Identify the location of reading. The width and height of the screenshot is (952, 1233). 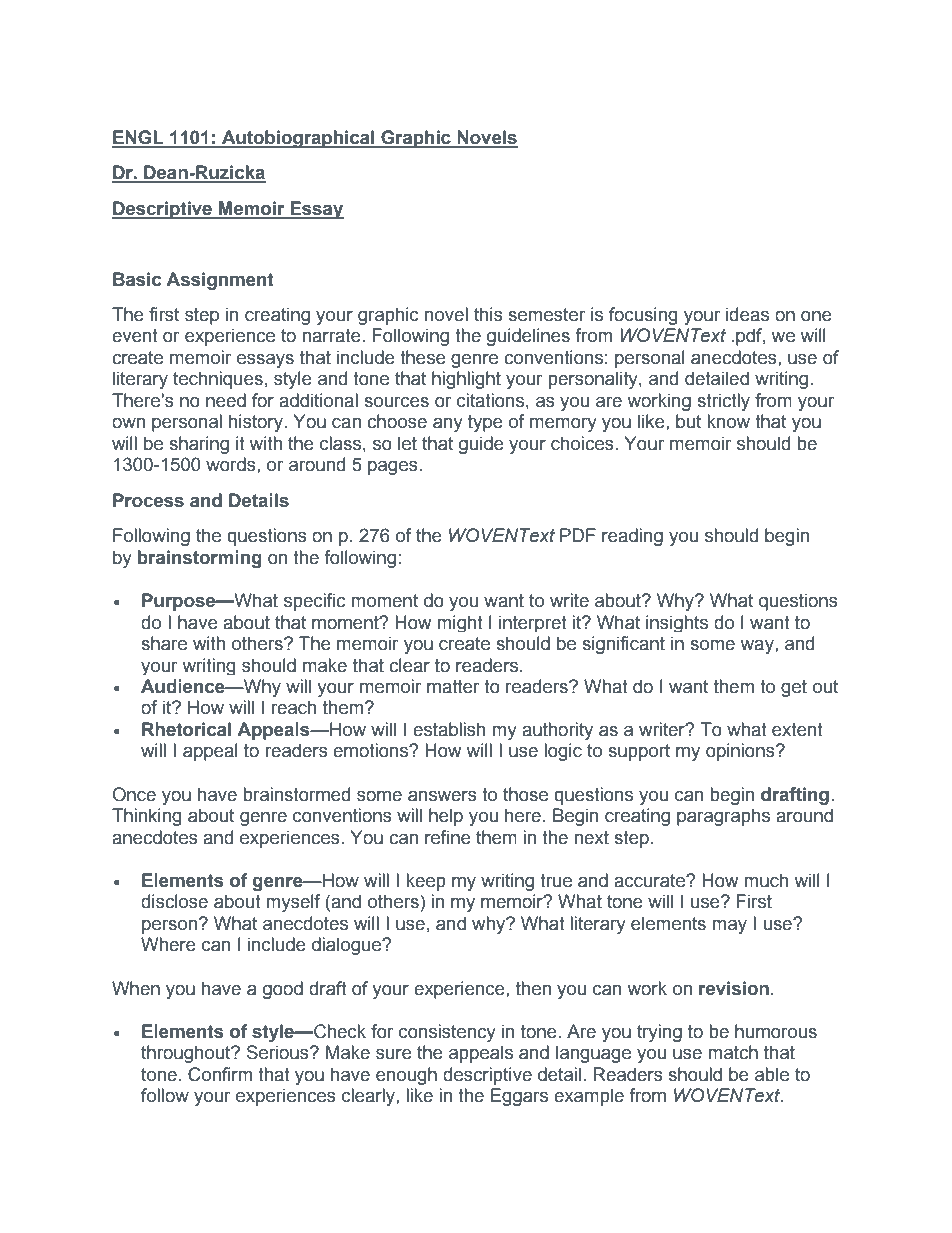
(632, 537).
